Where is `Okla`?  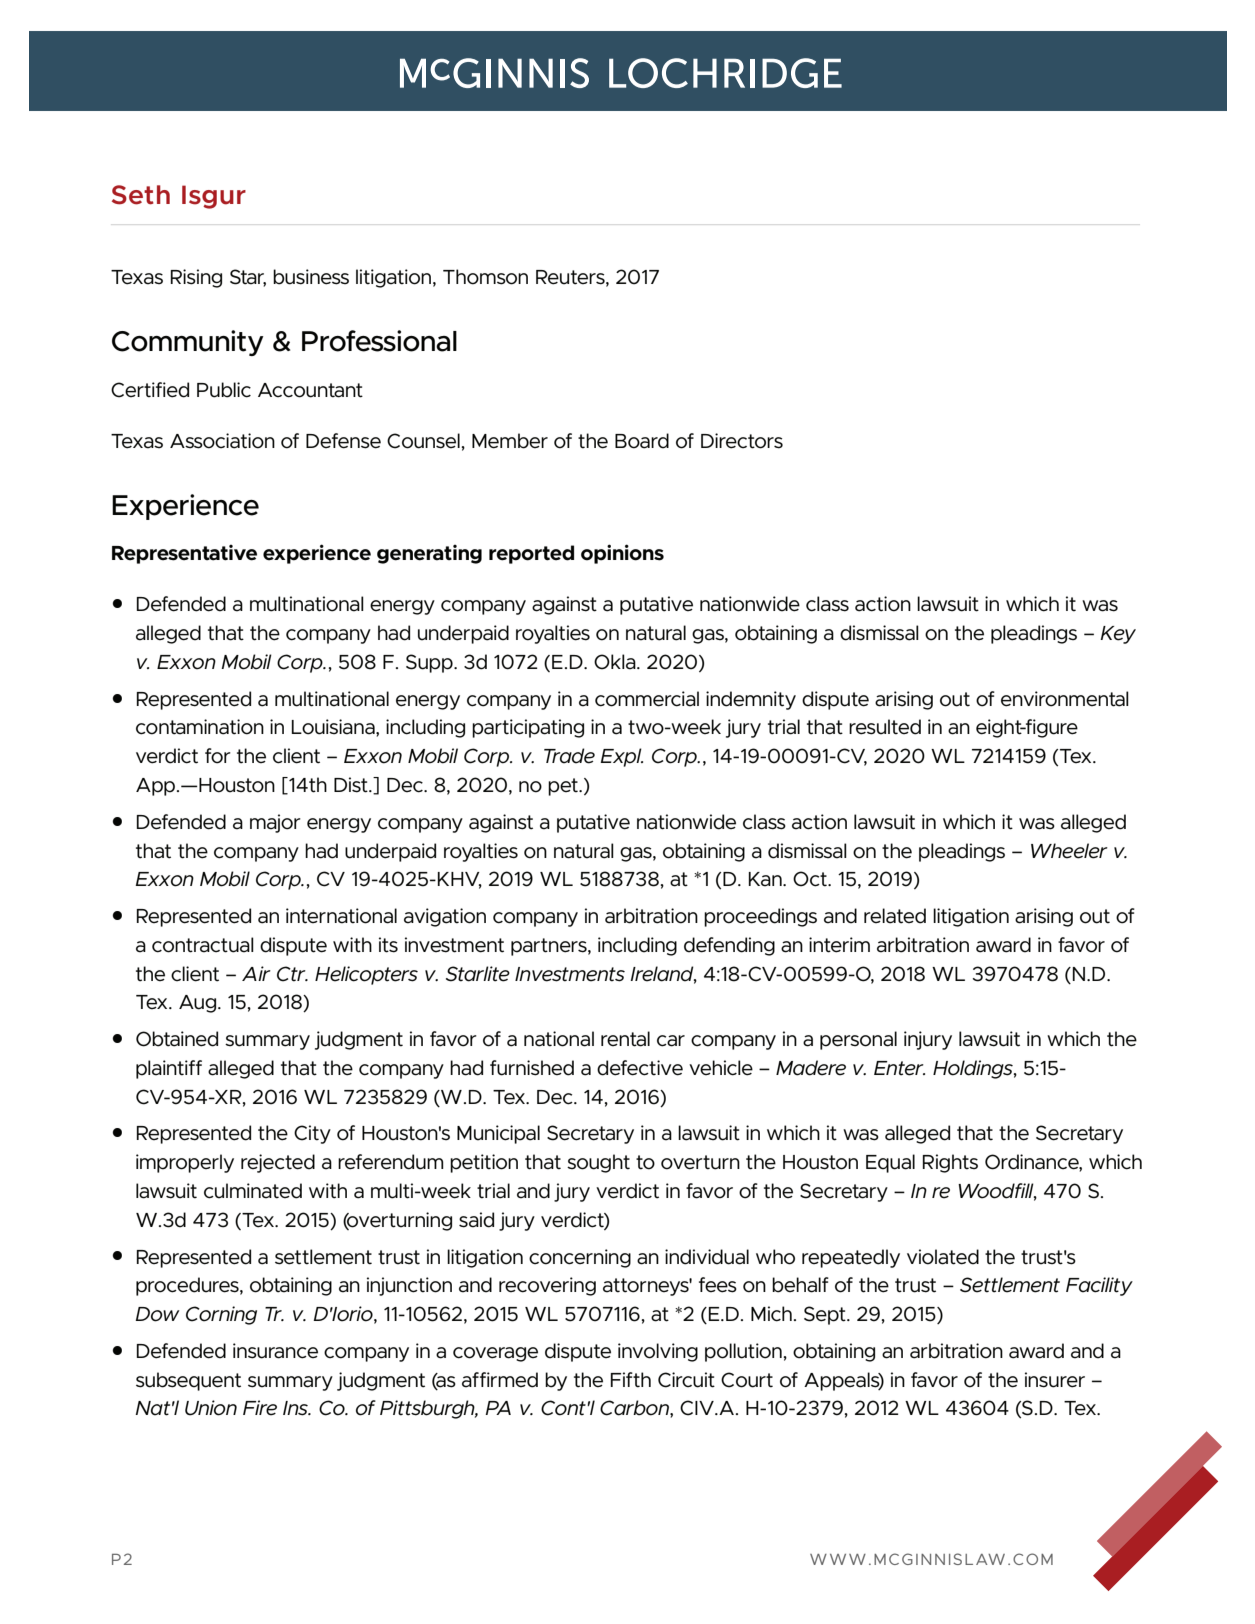 Okla is located at coordinates (616, 662).
